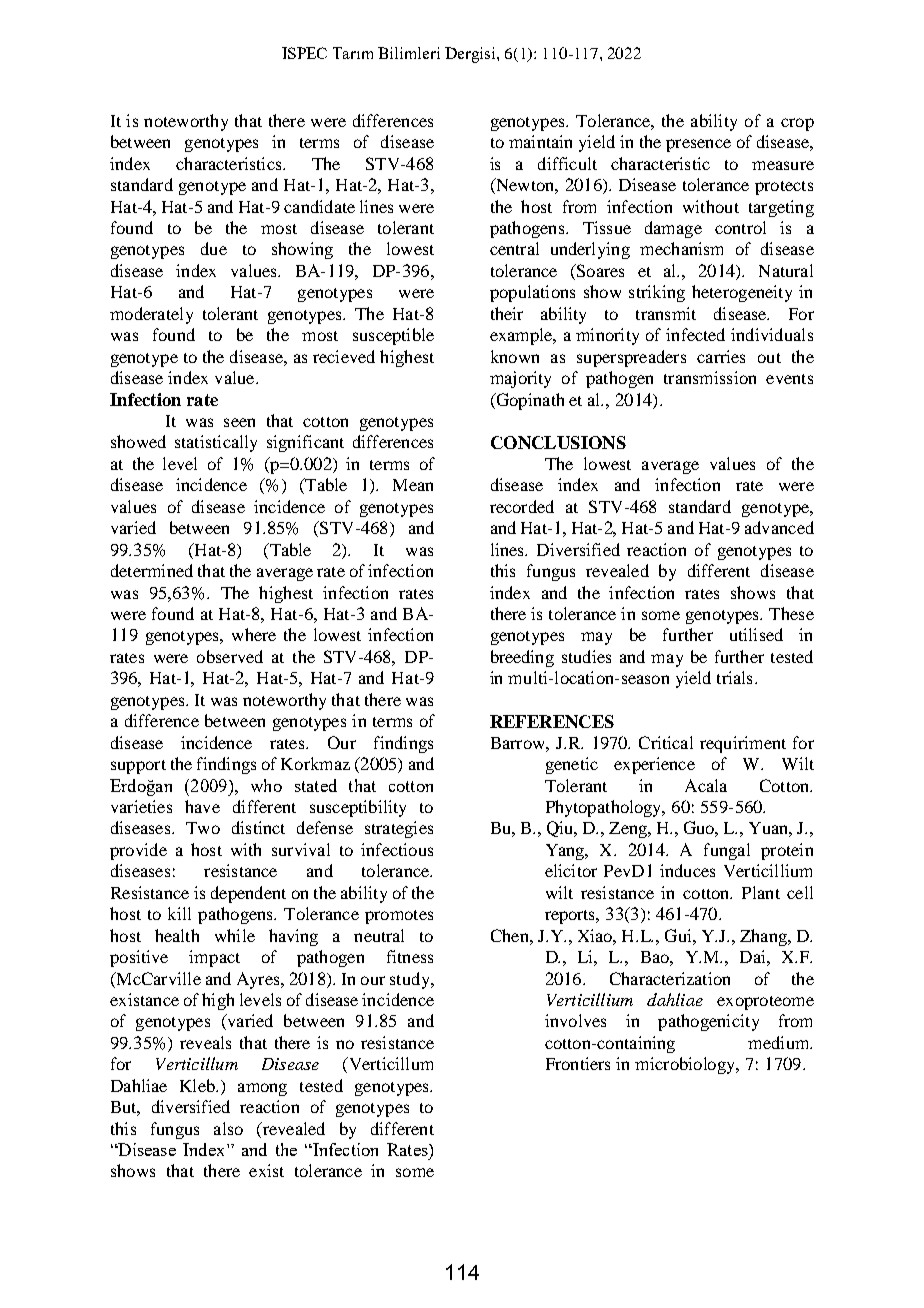  What do you see at coordinates (228, 1128) in the page?
I see `also` at bounding box center [228, 1128].
